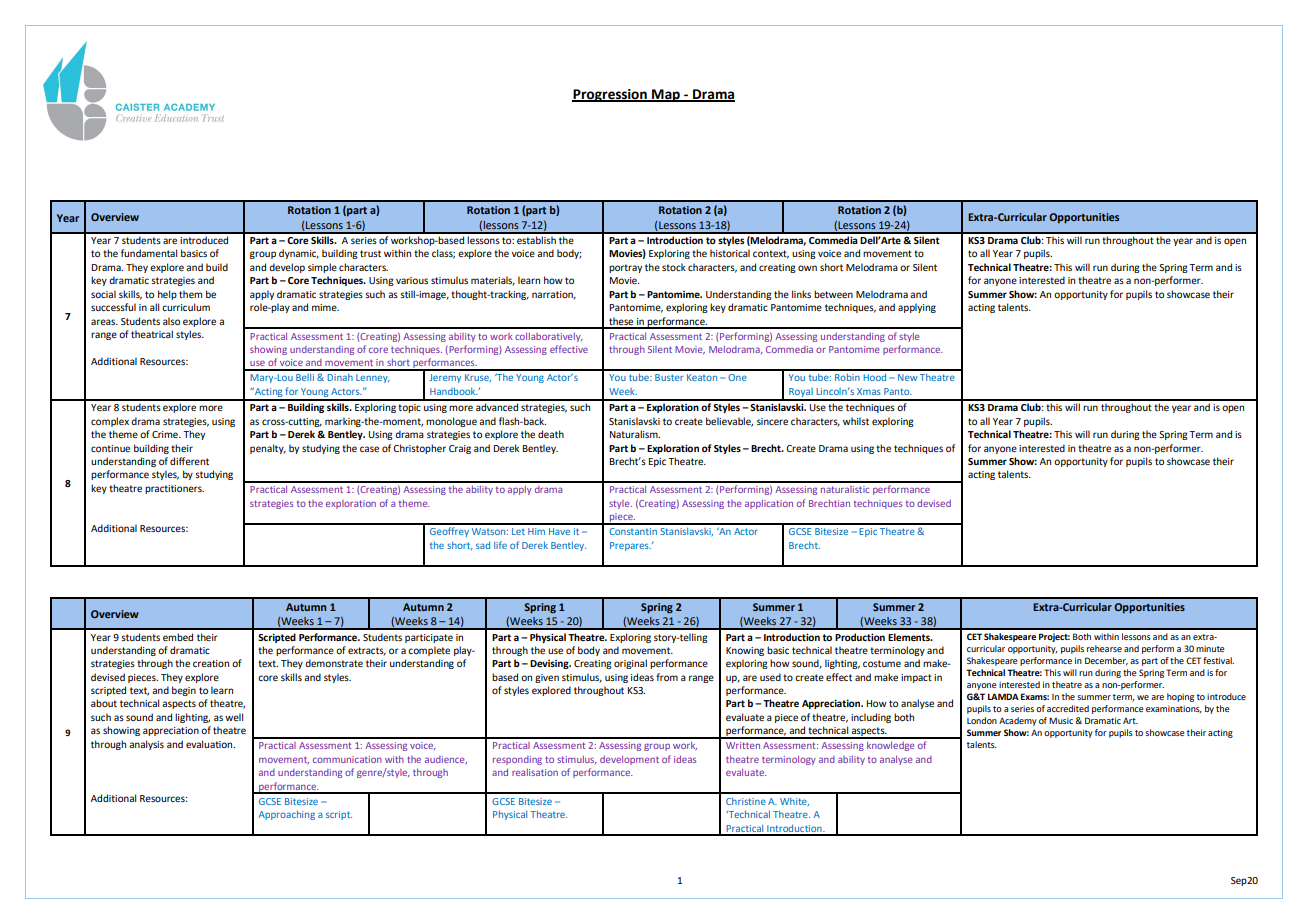 The width and height of the page is (1308, 924). Describe the element at coordinates (1062, 720) in the page. I see `Music` at that location.
